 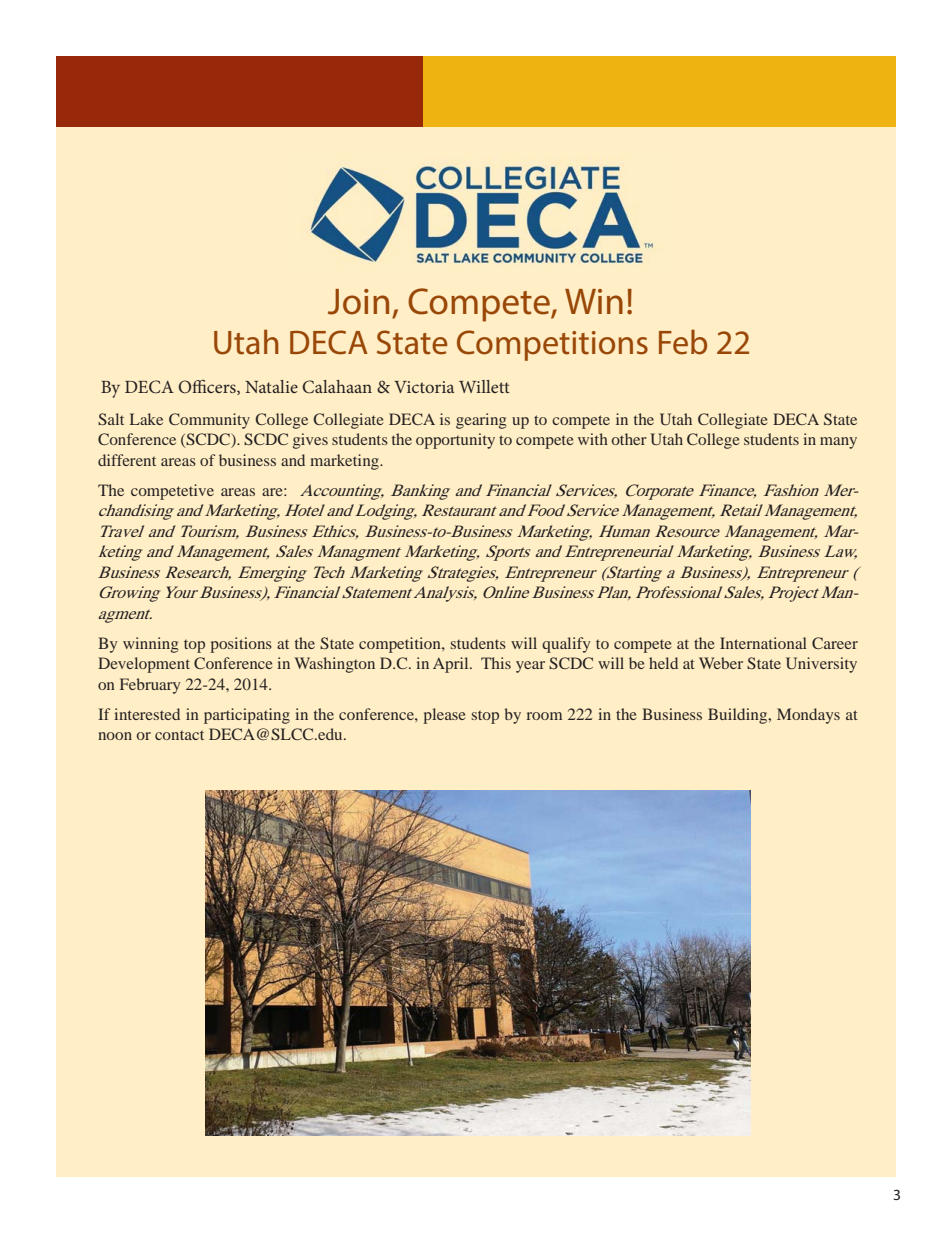 What do you see at coordinates (127, 460) in the page?
I see `different` at bounding box center [127, 460].
